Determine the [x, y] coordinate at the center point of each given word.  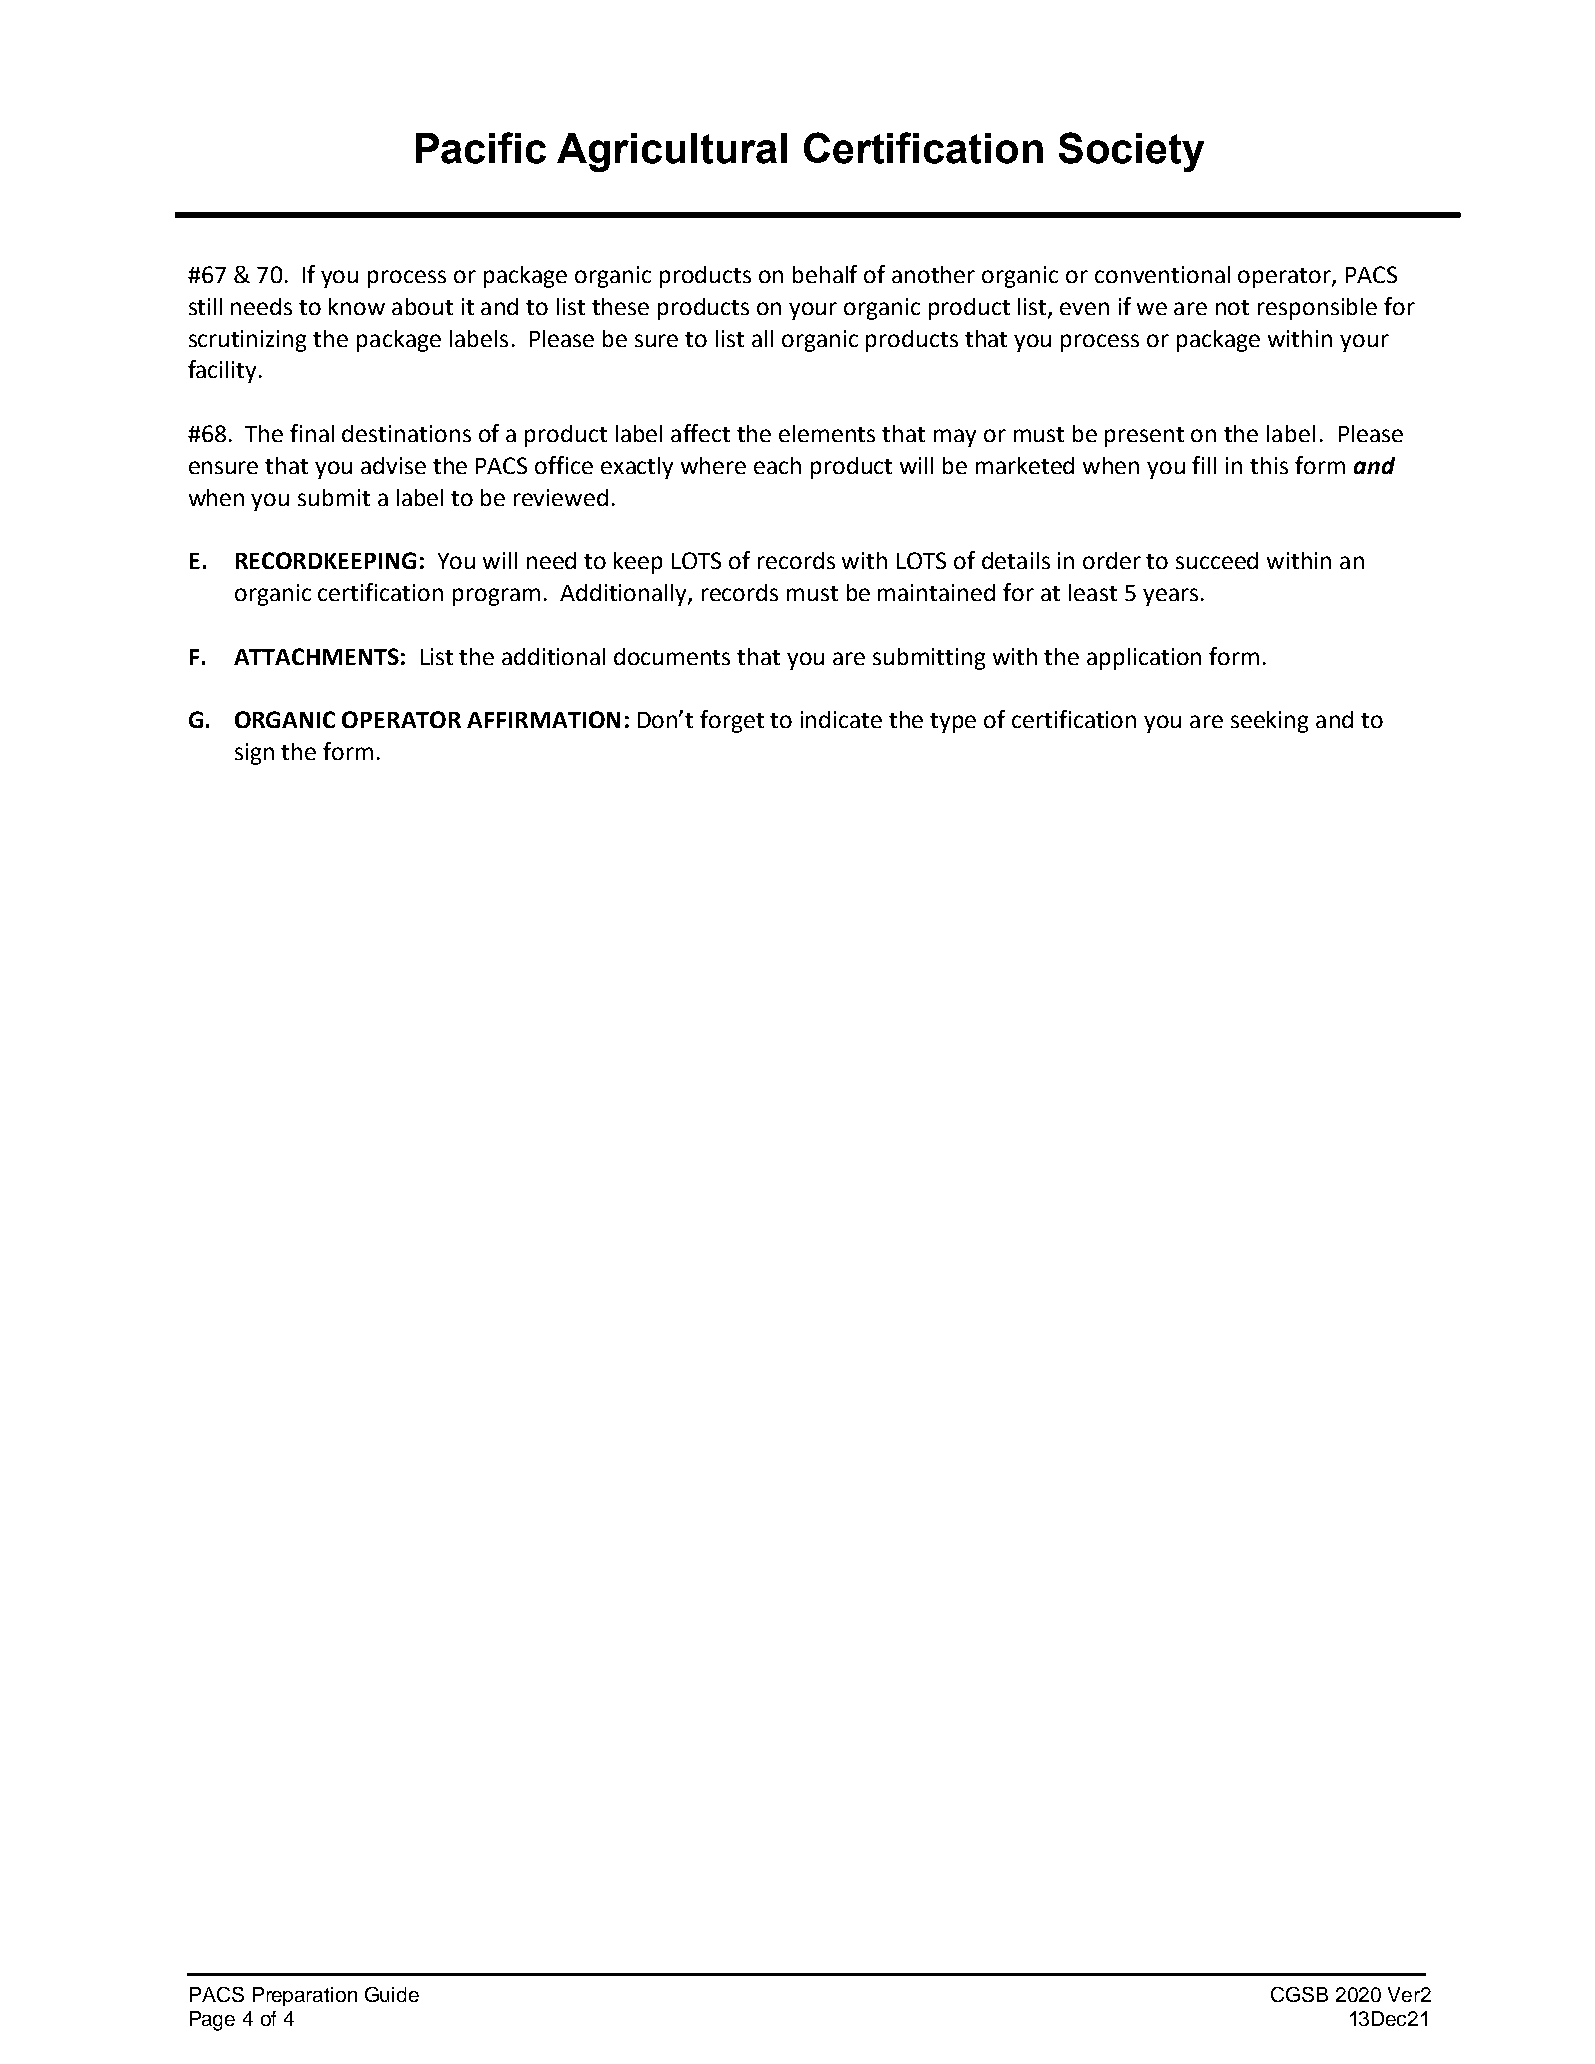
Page [212, 2021]
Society [1131, 152]
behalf [825, 274]
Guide [392, 1994]
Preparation [305, 1996]
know [357, 306]
